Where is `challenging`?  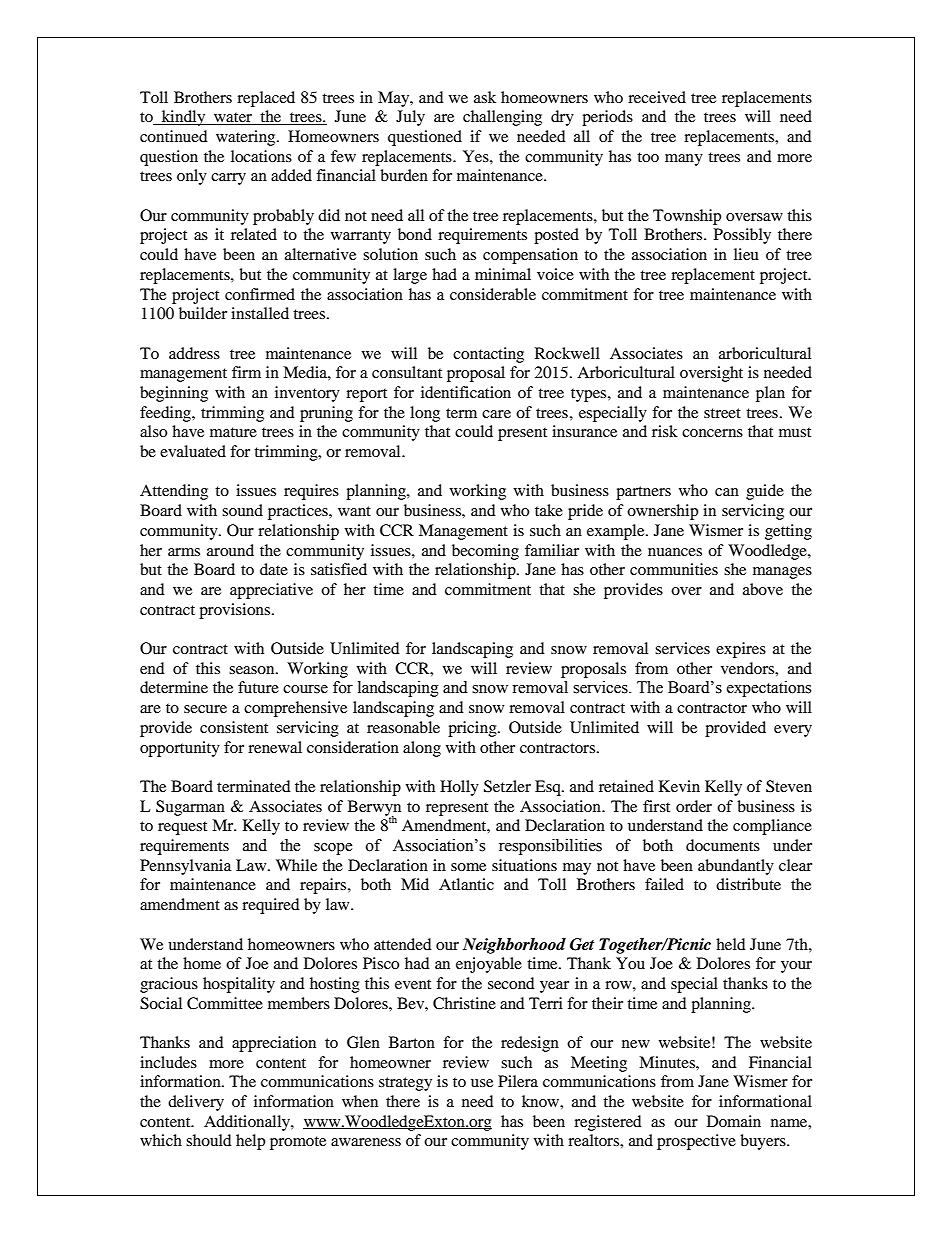 challenging is located at coordinates (502, 118).
